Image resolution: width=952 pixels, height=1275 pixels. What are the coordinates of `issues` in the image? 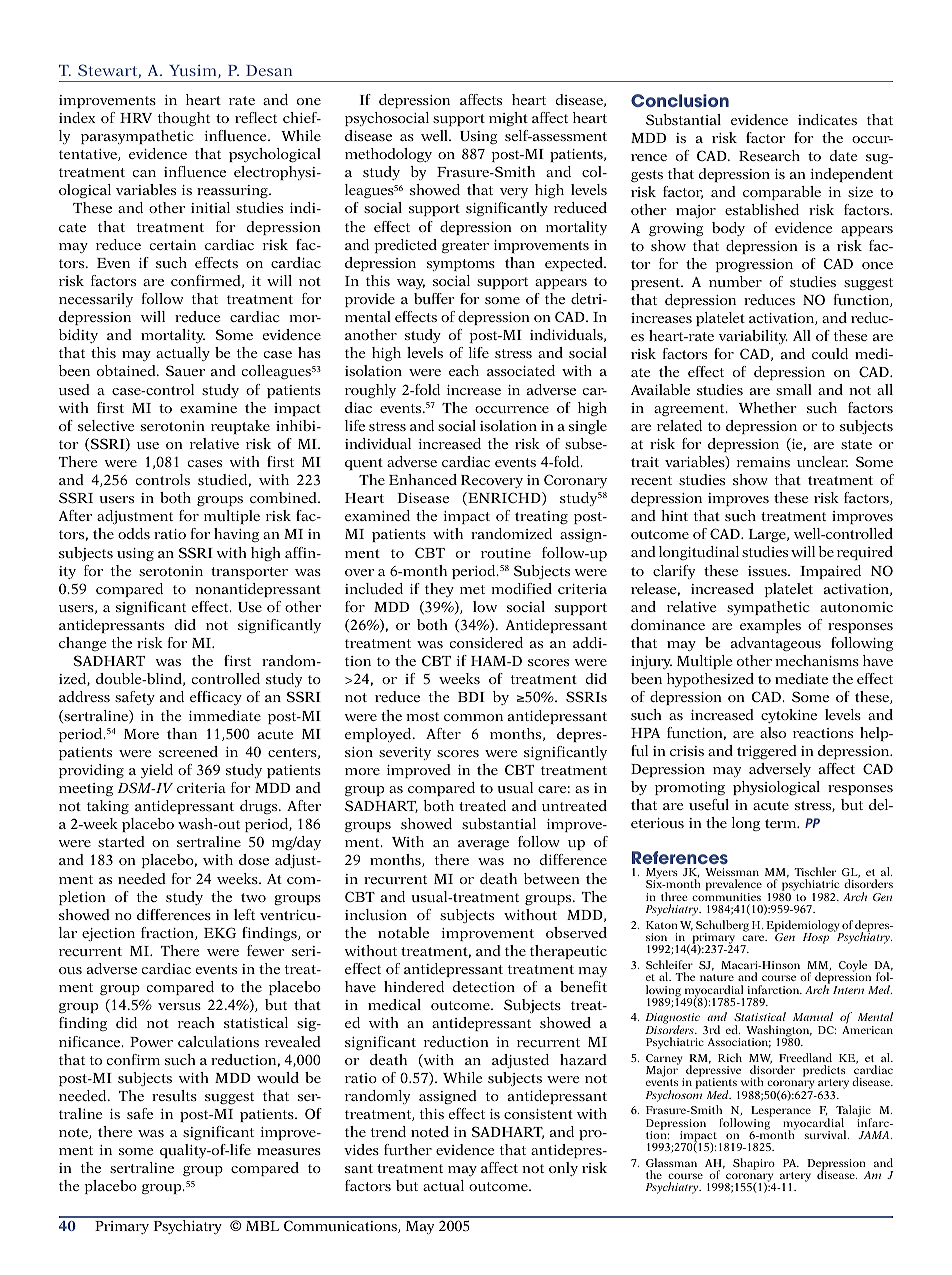 It's located at (768, 571).
